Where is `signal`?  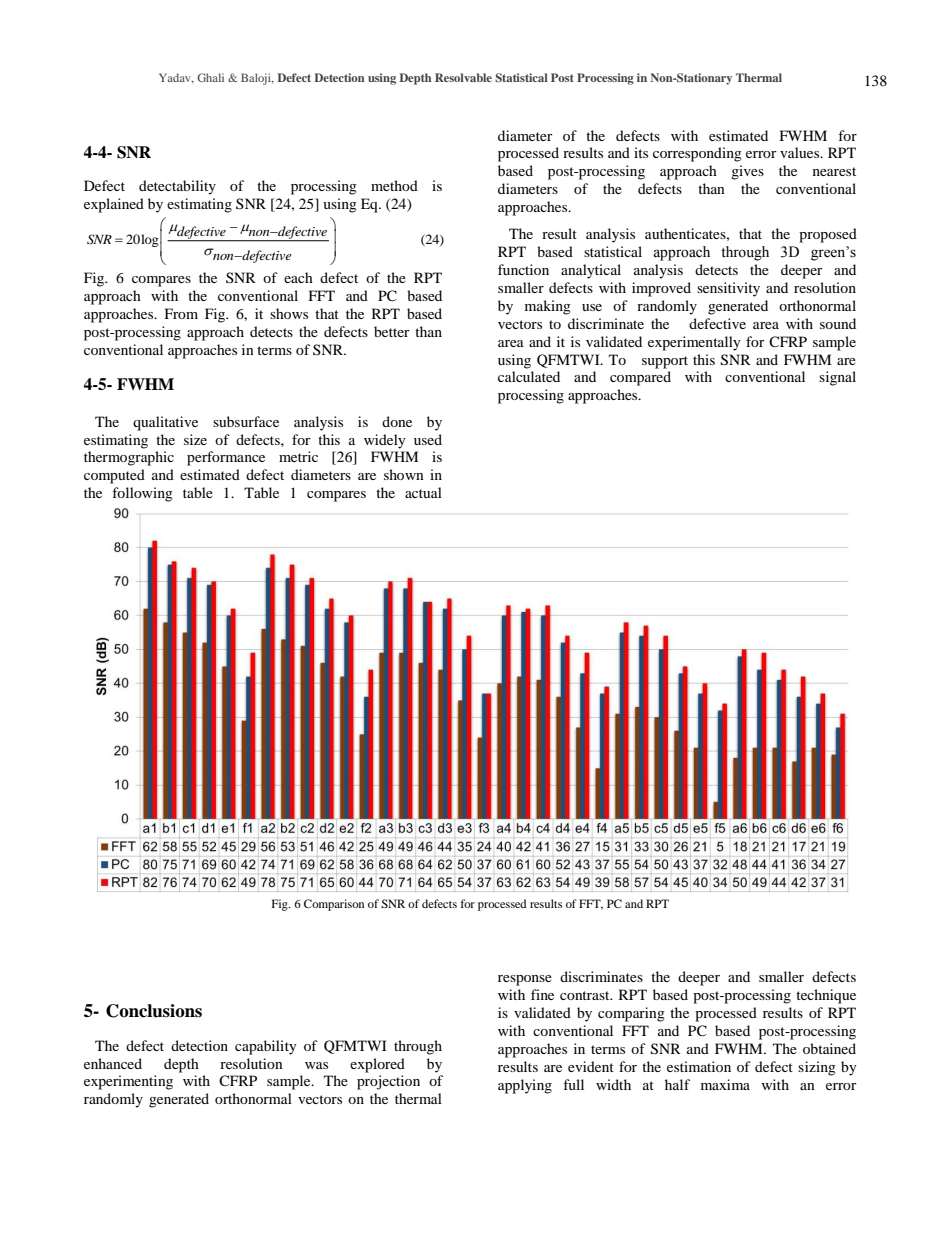 signal is located at coordinates (837, 378).
